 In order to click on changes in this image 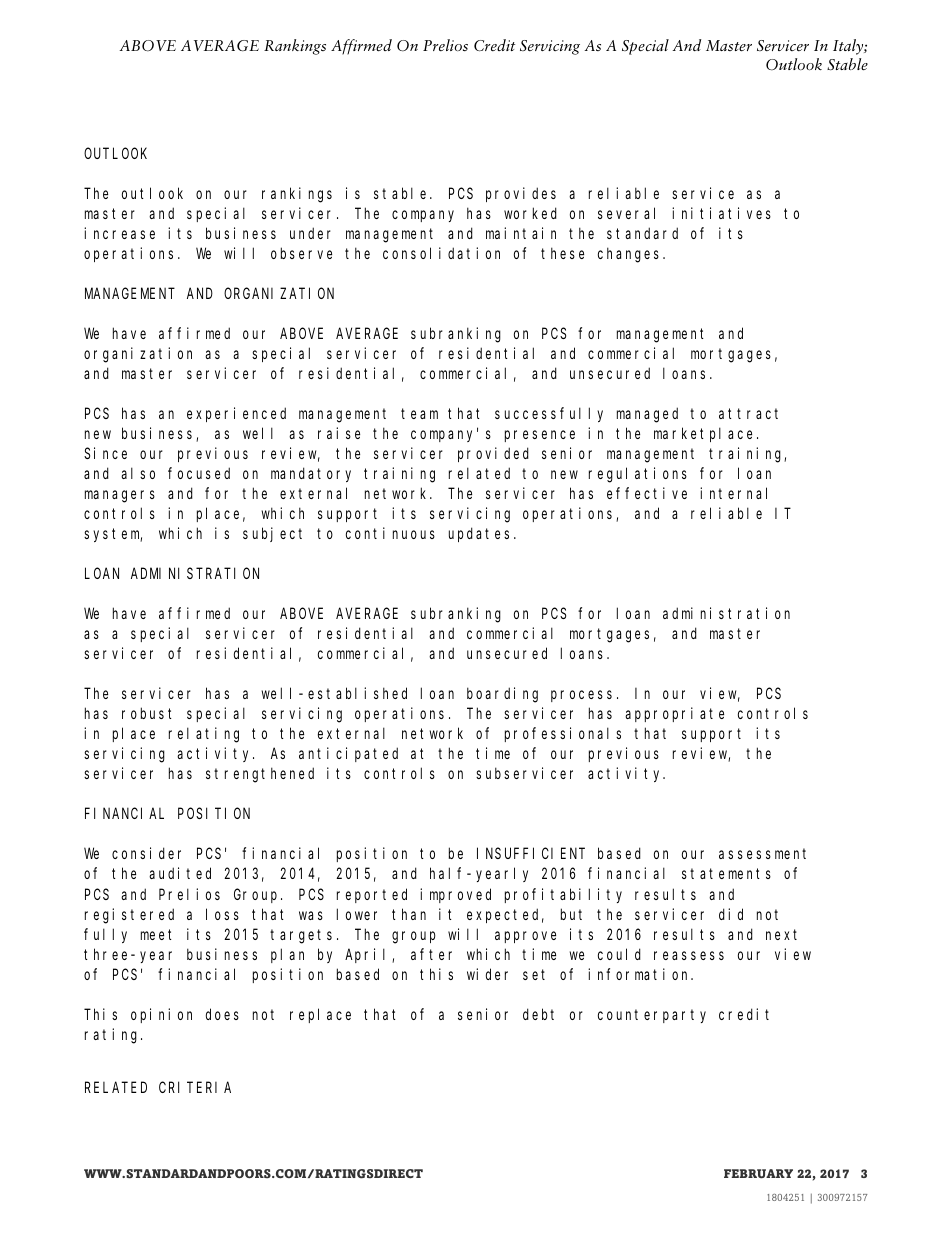, I will do `click(631, 255)`.
